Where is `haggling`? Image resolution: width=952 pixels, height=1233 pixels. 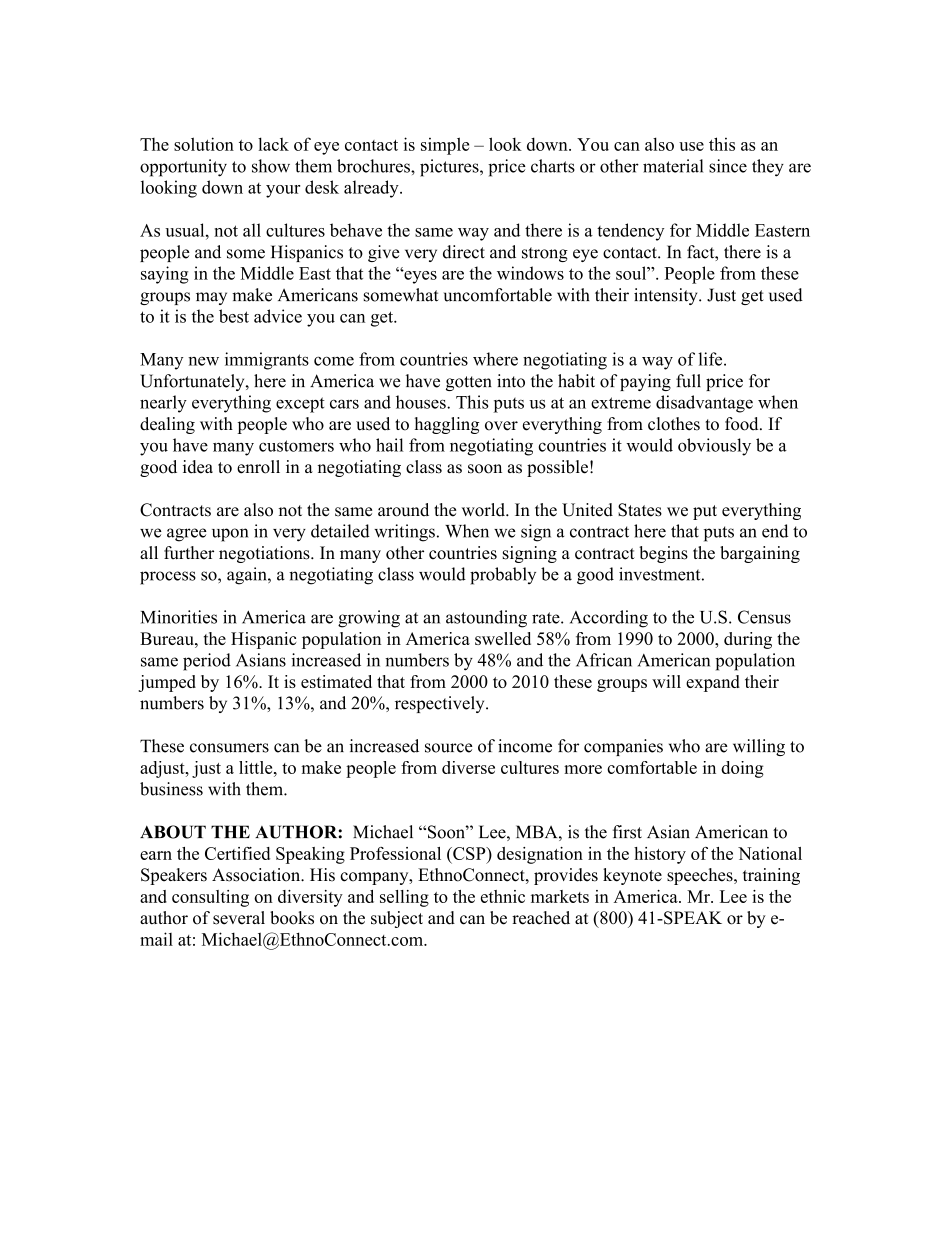
haggling is located at coordinates (447, 425).
